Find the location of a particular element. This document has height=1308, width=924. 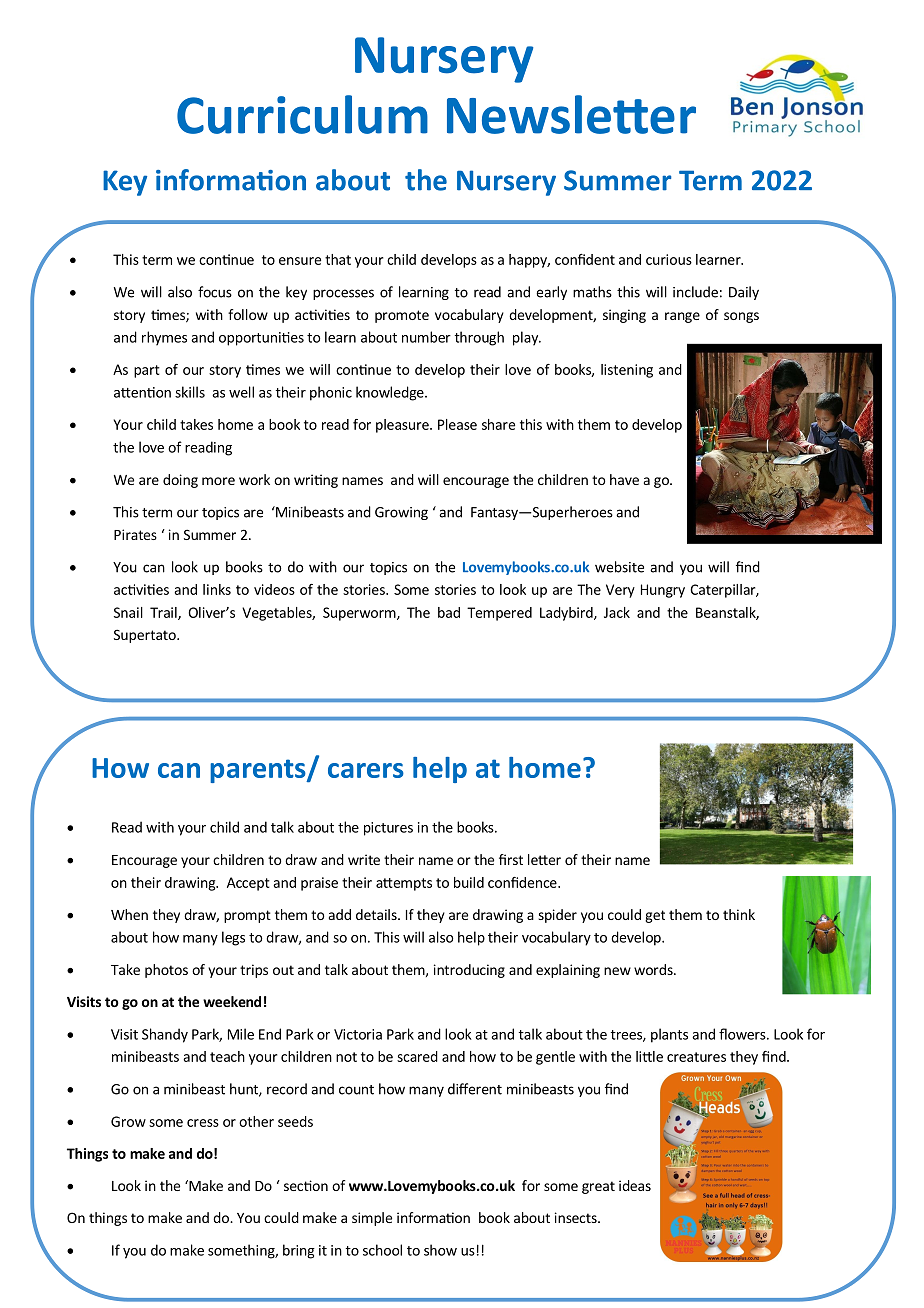

bad is located at coordinates (449, 612).
